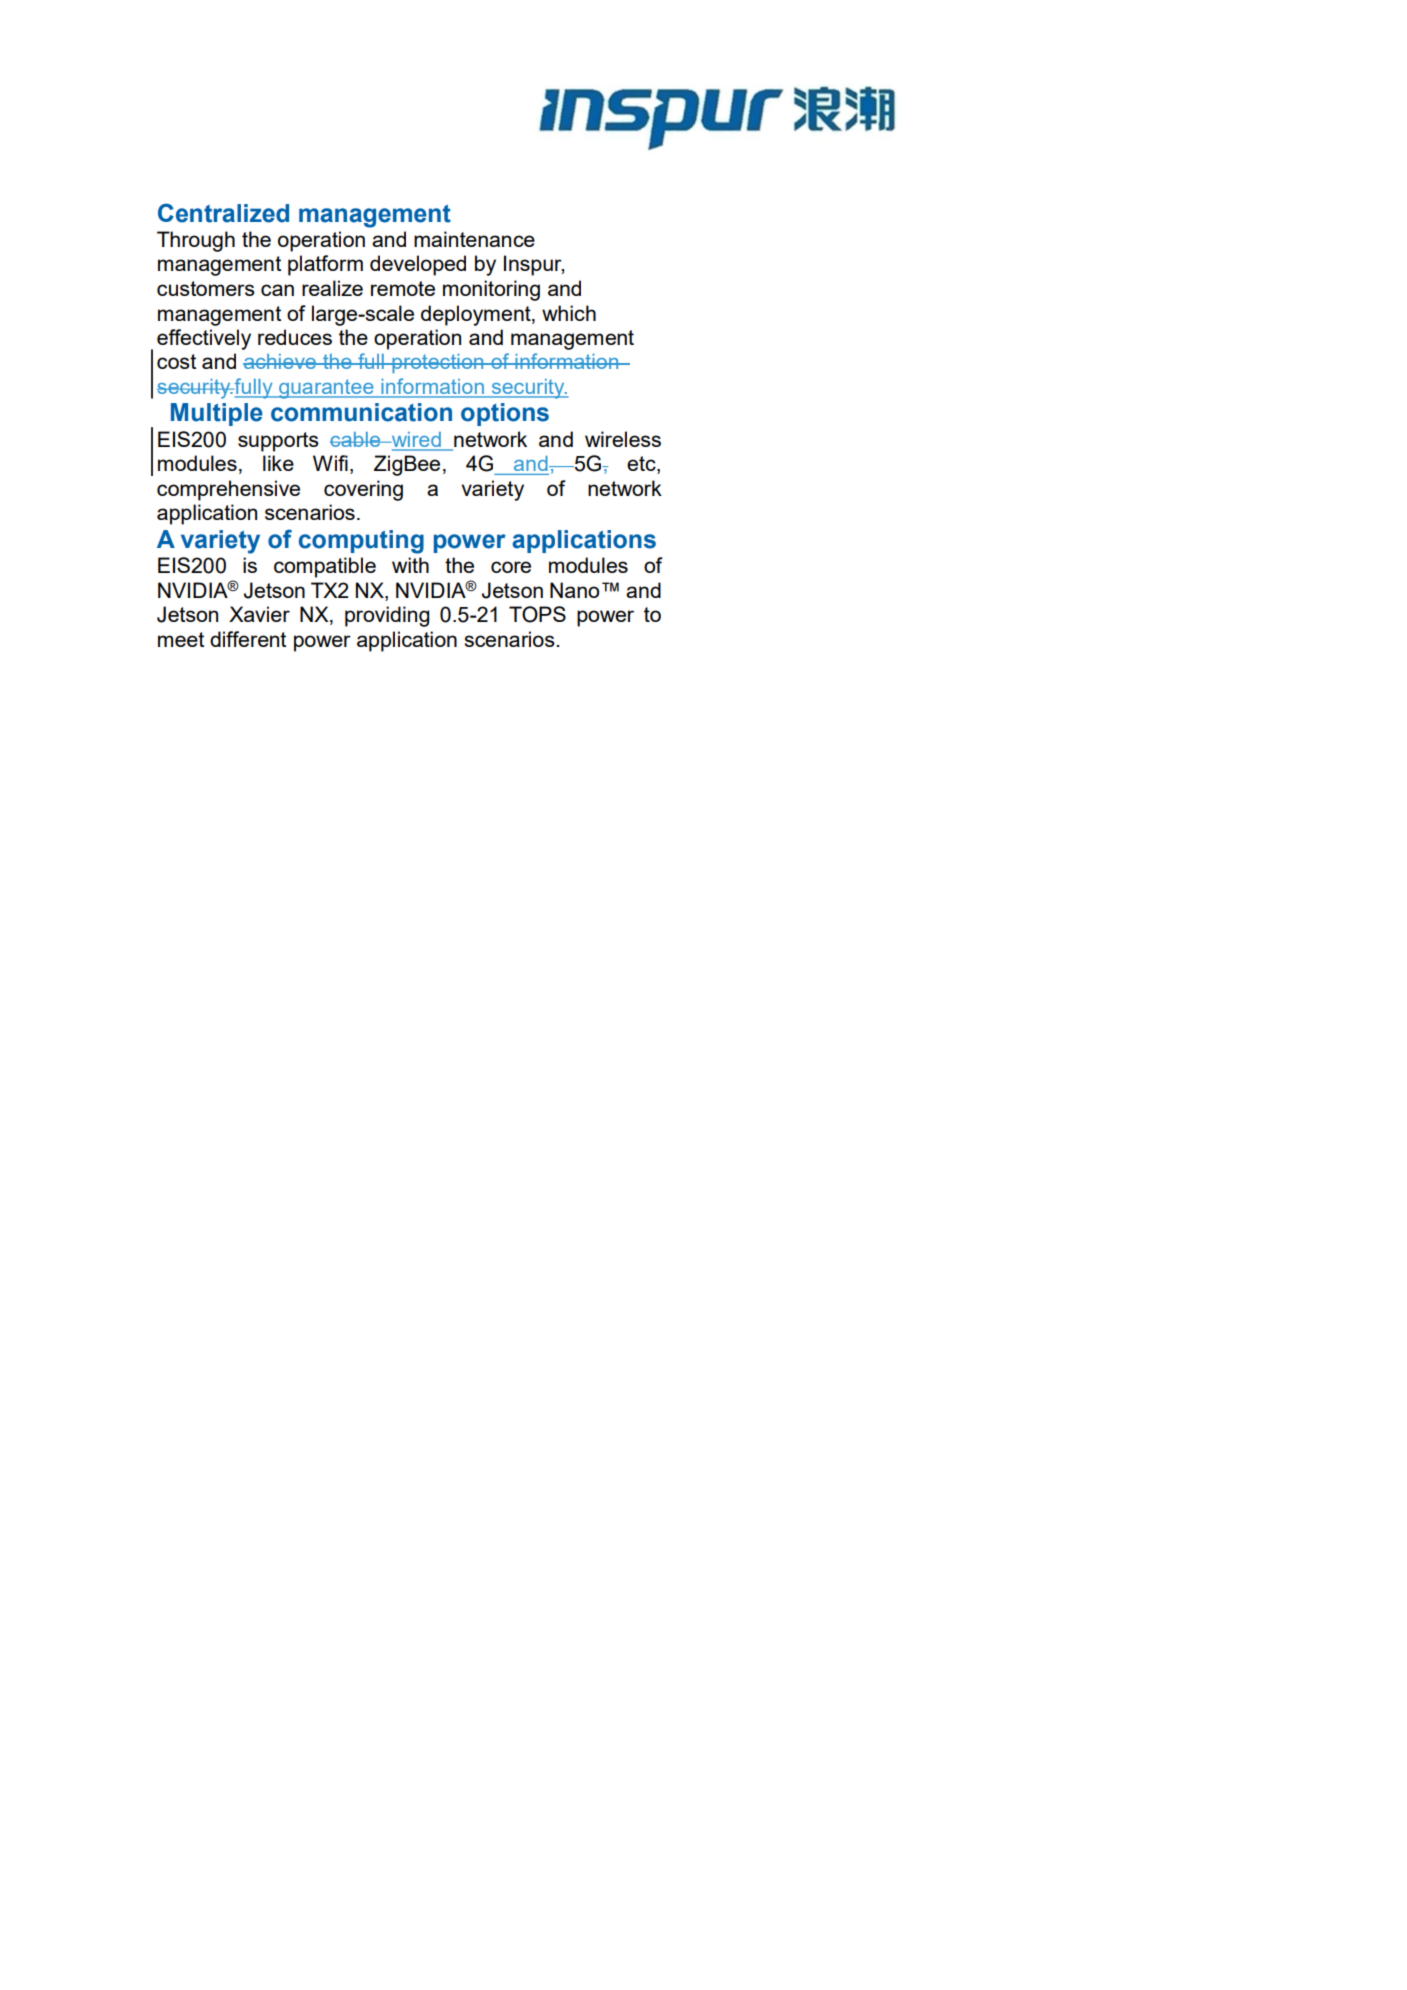 The height and width of the screenshot is (1990, 1407). What do you see at coordinates (387, 616) in the screenshot?
I see `providing` at bounding box center [387, 616].
